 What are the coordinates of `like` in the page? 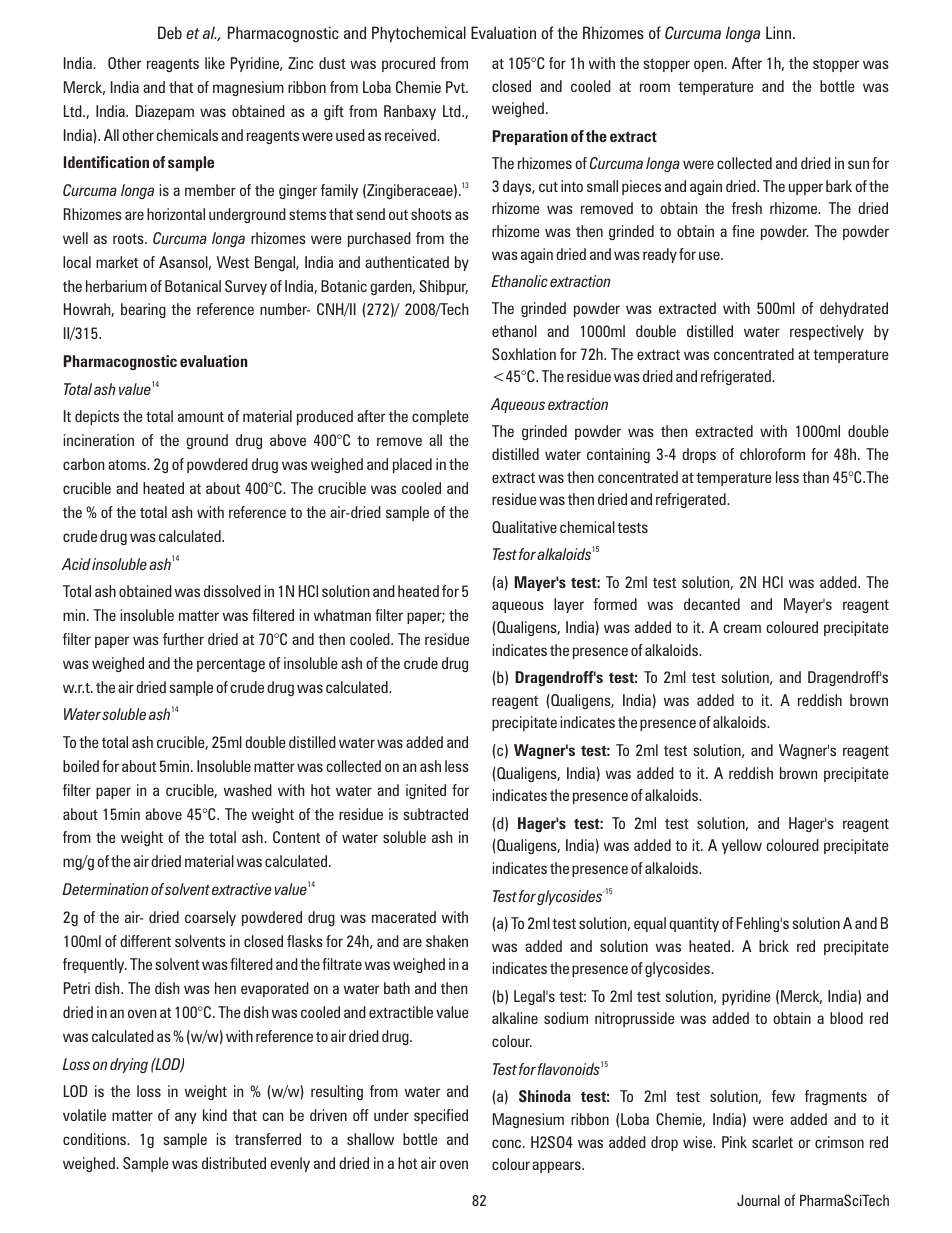 It's located at (215, 63).
